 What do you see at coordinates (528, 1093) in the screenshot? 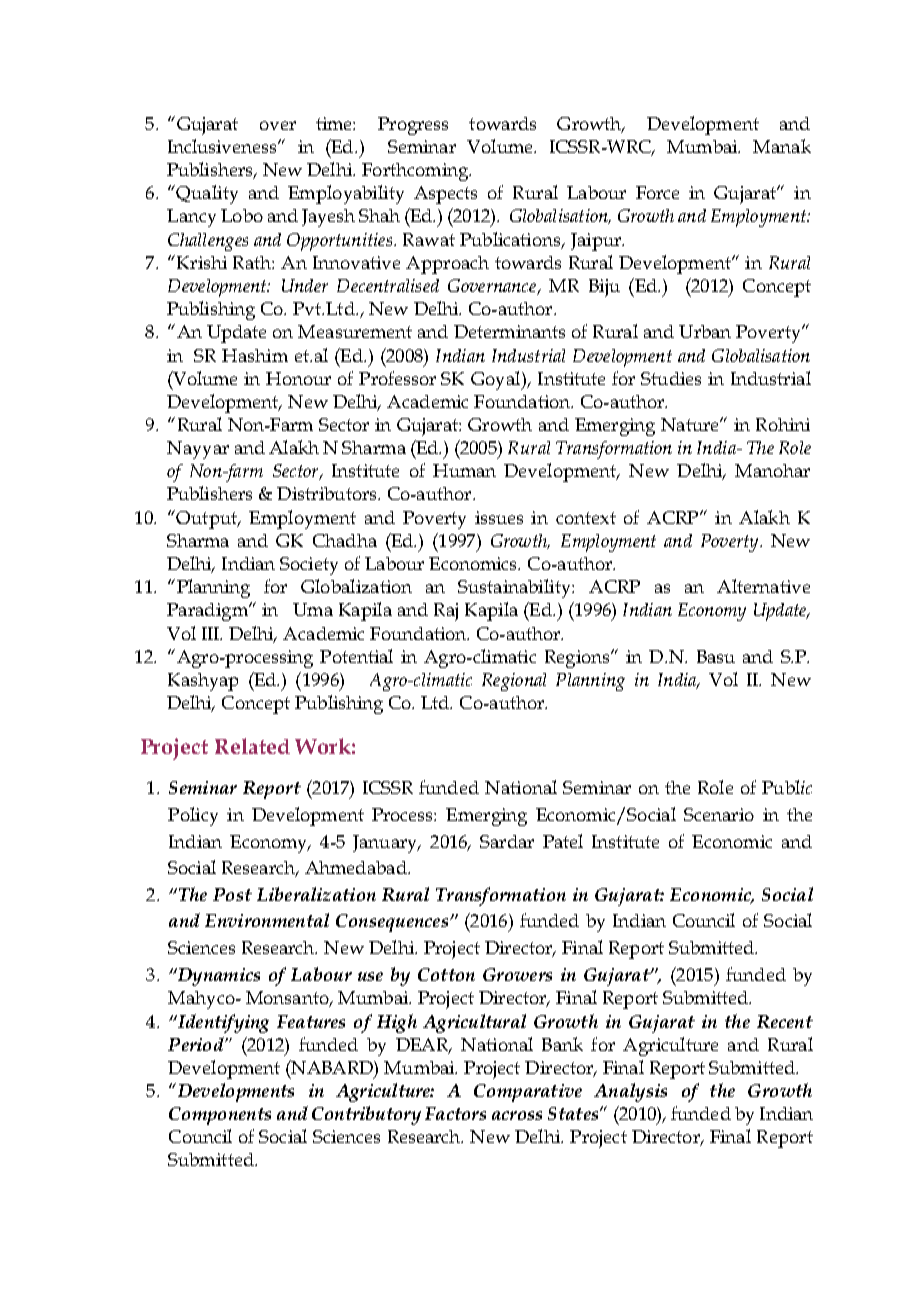
I see `Comparative` at bounding box center [528, 1093].
